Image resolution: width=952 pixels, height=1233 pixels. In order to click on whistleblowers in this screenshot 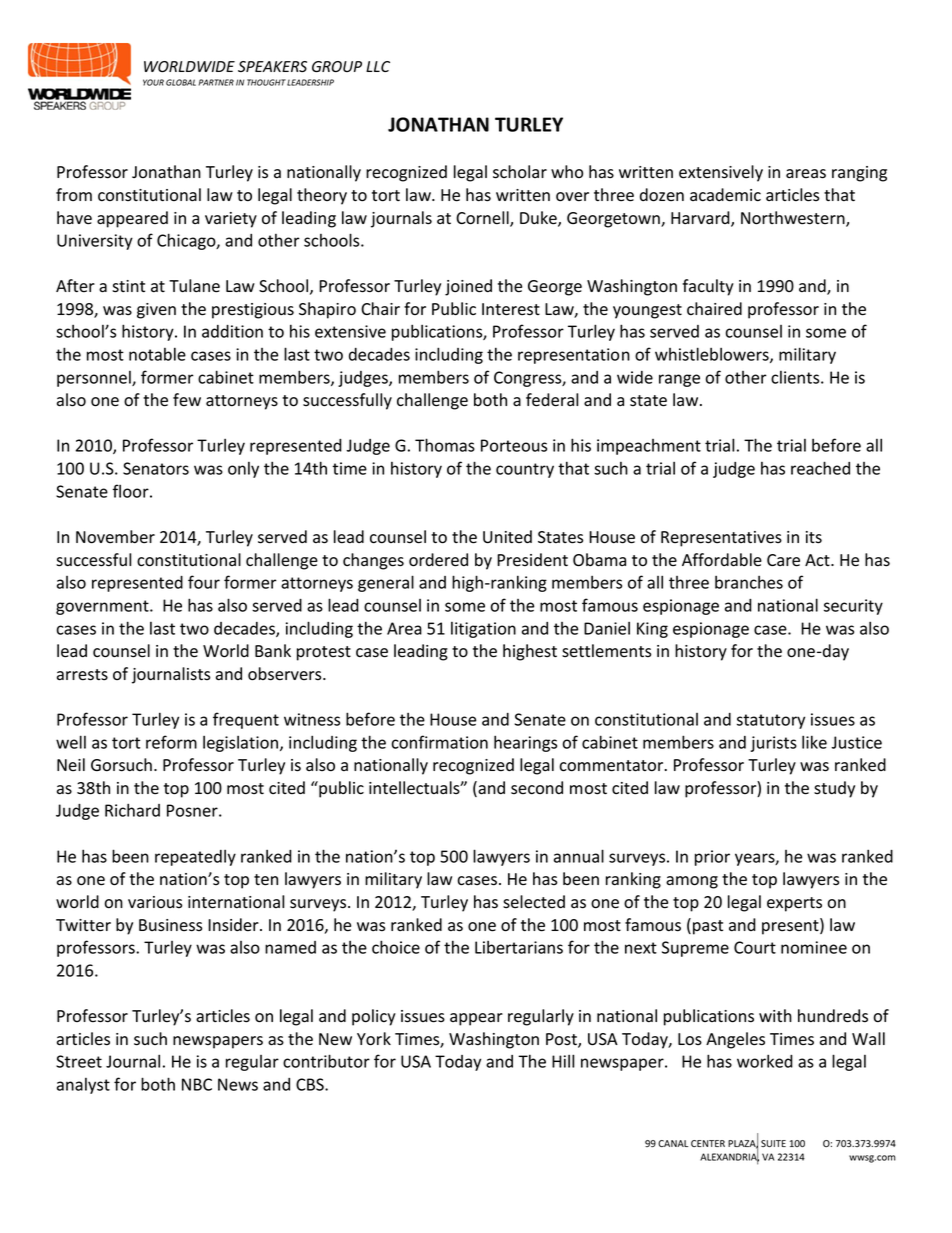, I will do `click(713, 355)`.
